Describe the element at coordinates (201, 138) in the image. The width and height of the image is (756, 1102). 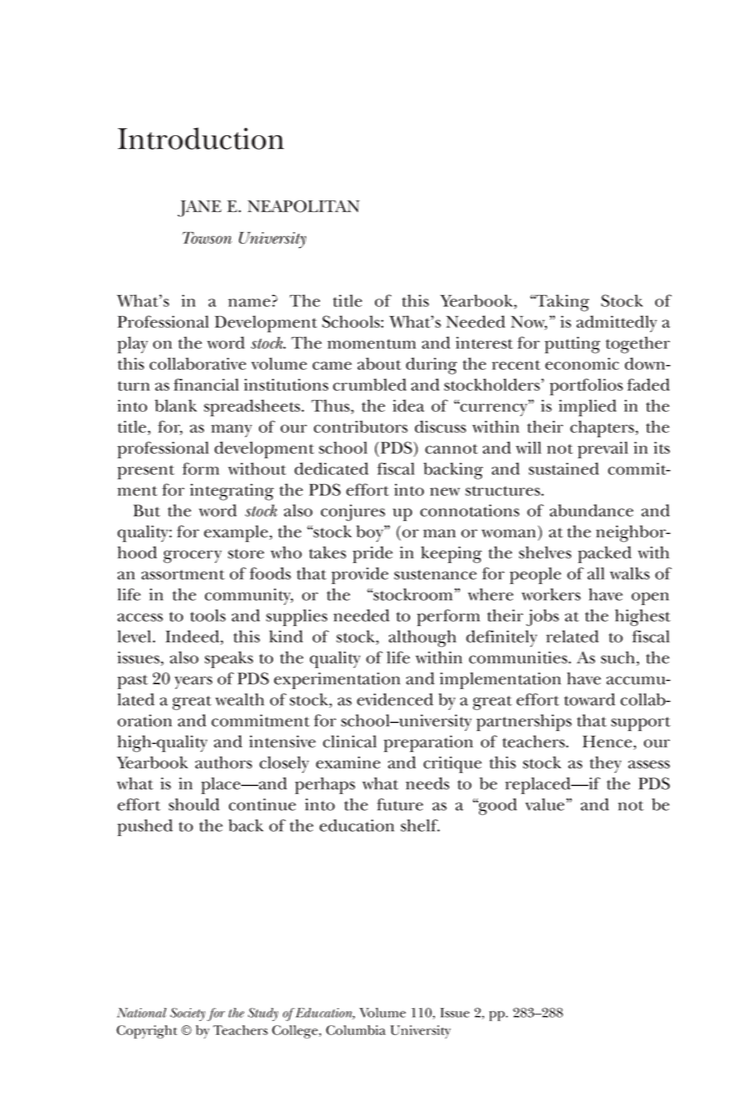
I see `Introduction` at that location.
